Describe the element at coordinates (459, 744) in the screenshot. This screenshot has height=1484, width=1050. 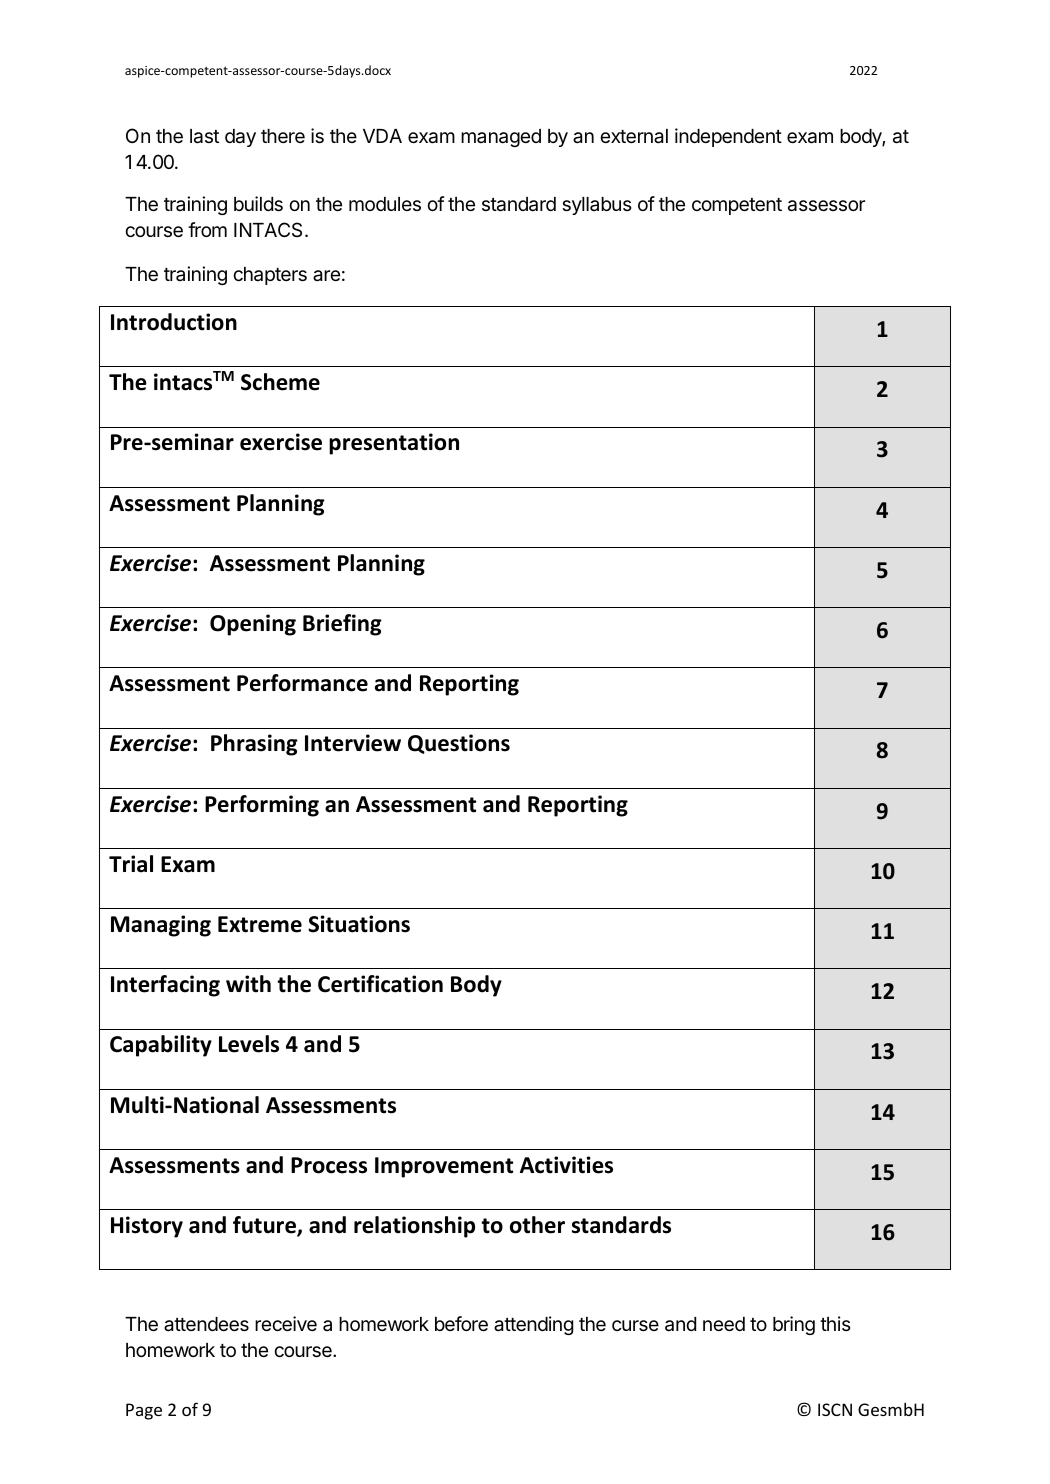
I see `Questions` at that location.
